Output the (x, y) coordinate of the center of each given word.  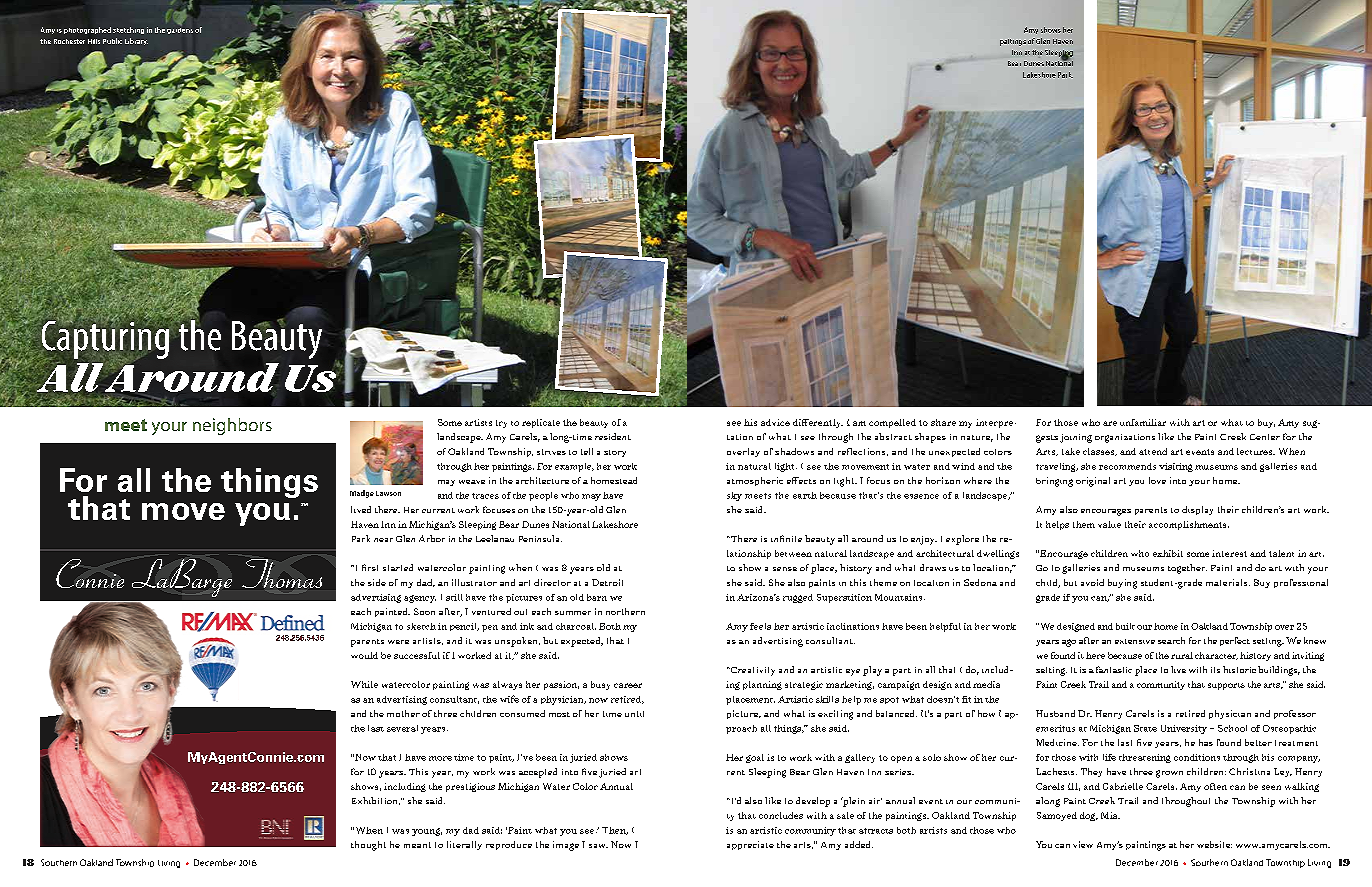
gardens (180, 31)
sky (734, 496)
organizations (1125, 438)
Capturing (105, 338)
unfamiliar (1143, 422)
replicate (541, 423)
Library (136, 41)
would (364, 655)
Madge (362, 494)
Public (112, 41)
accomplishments (1189, 525)
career (628, 685)
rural (1182, 655)
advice (775, 422)
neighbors (232, 426)
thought (368, 846)
